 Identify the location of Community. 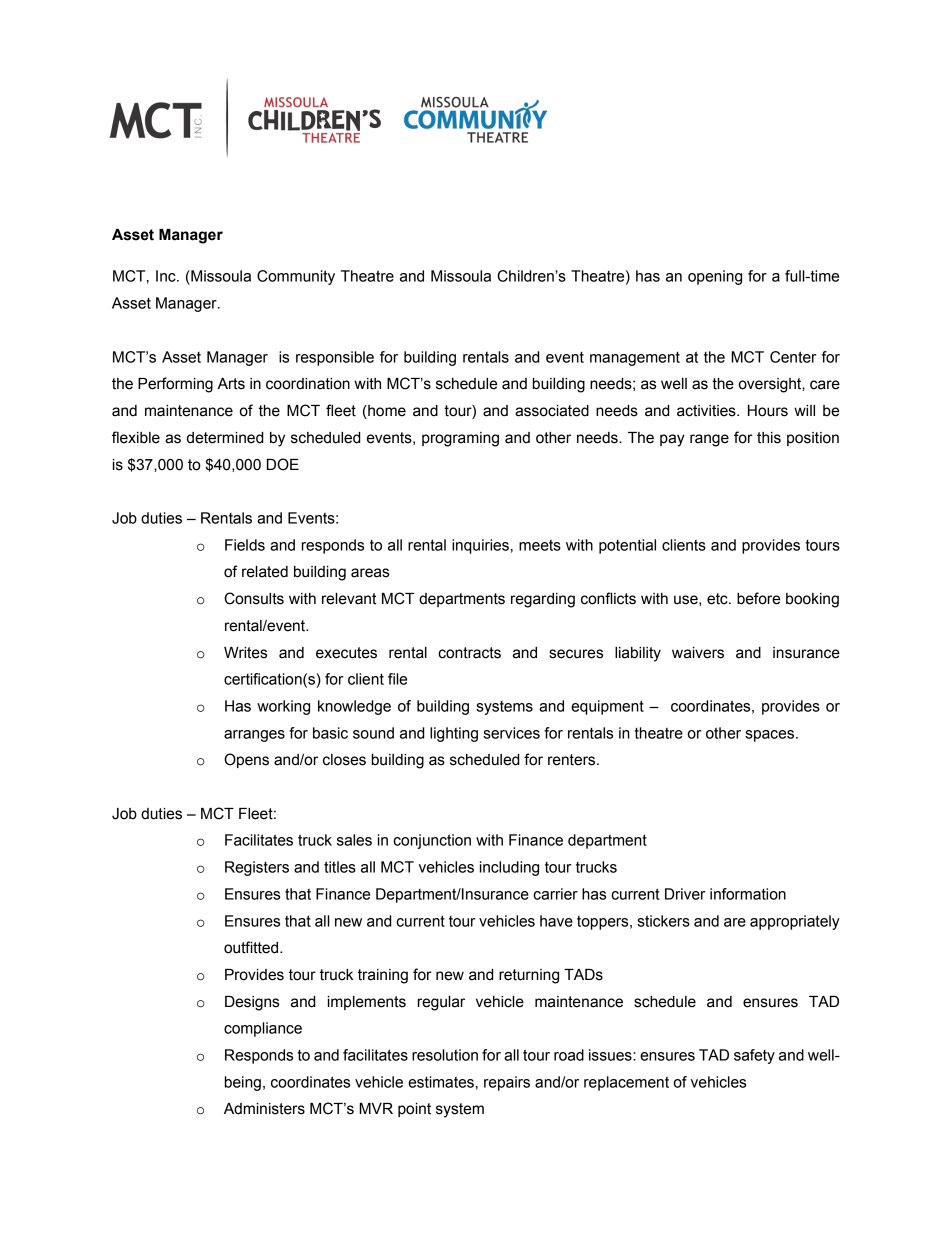
(296, 277).
